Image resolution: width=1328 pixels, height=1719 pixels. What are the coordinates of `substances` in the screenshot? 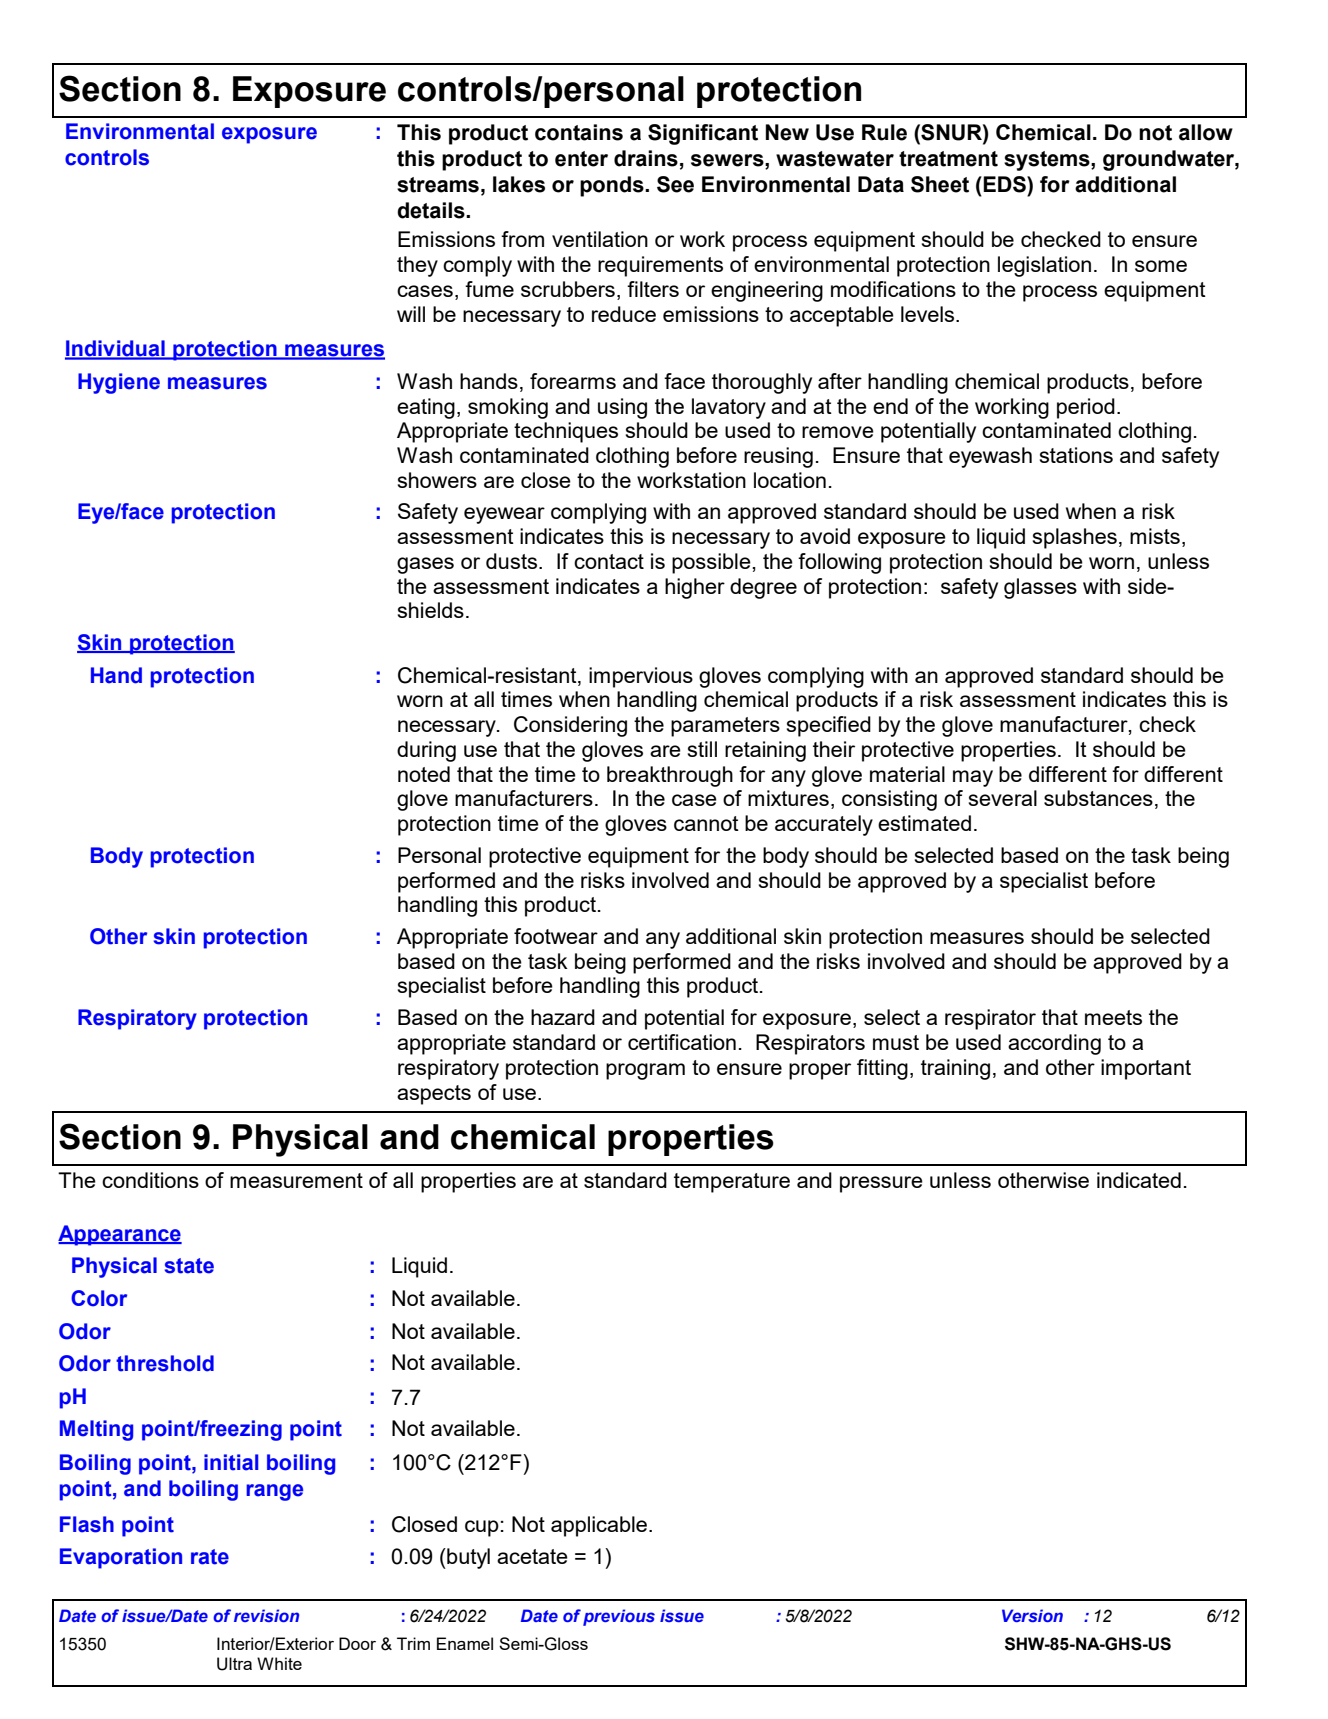 It's located at (1098, 798).
